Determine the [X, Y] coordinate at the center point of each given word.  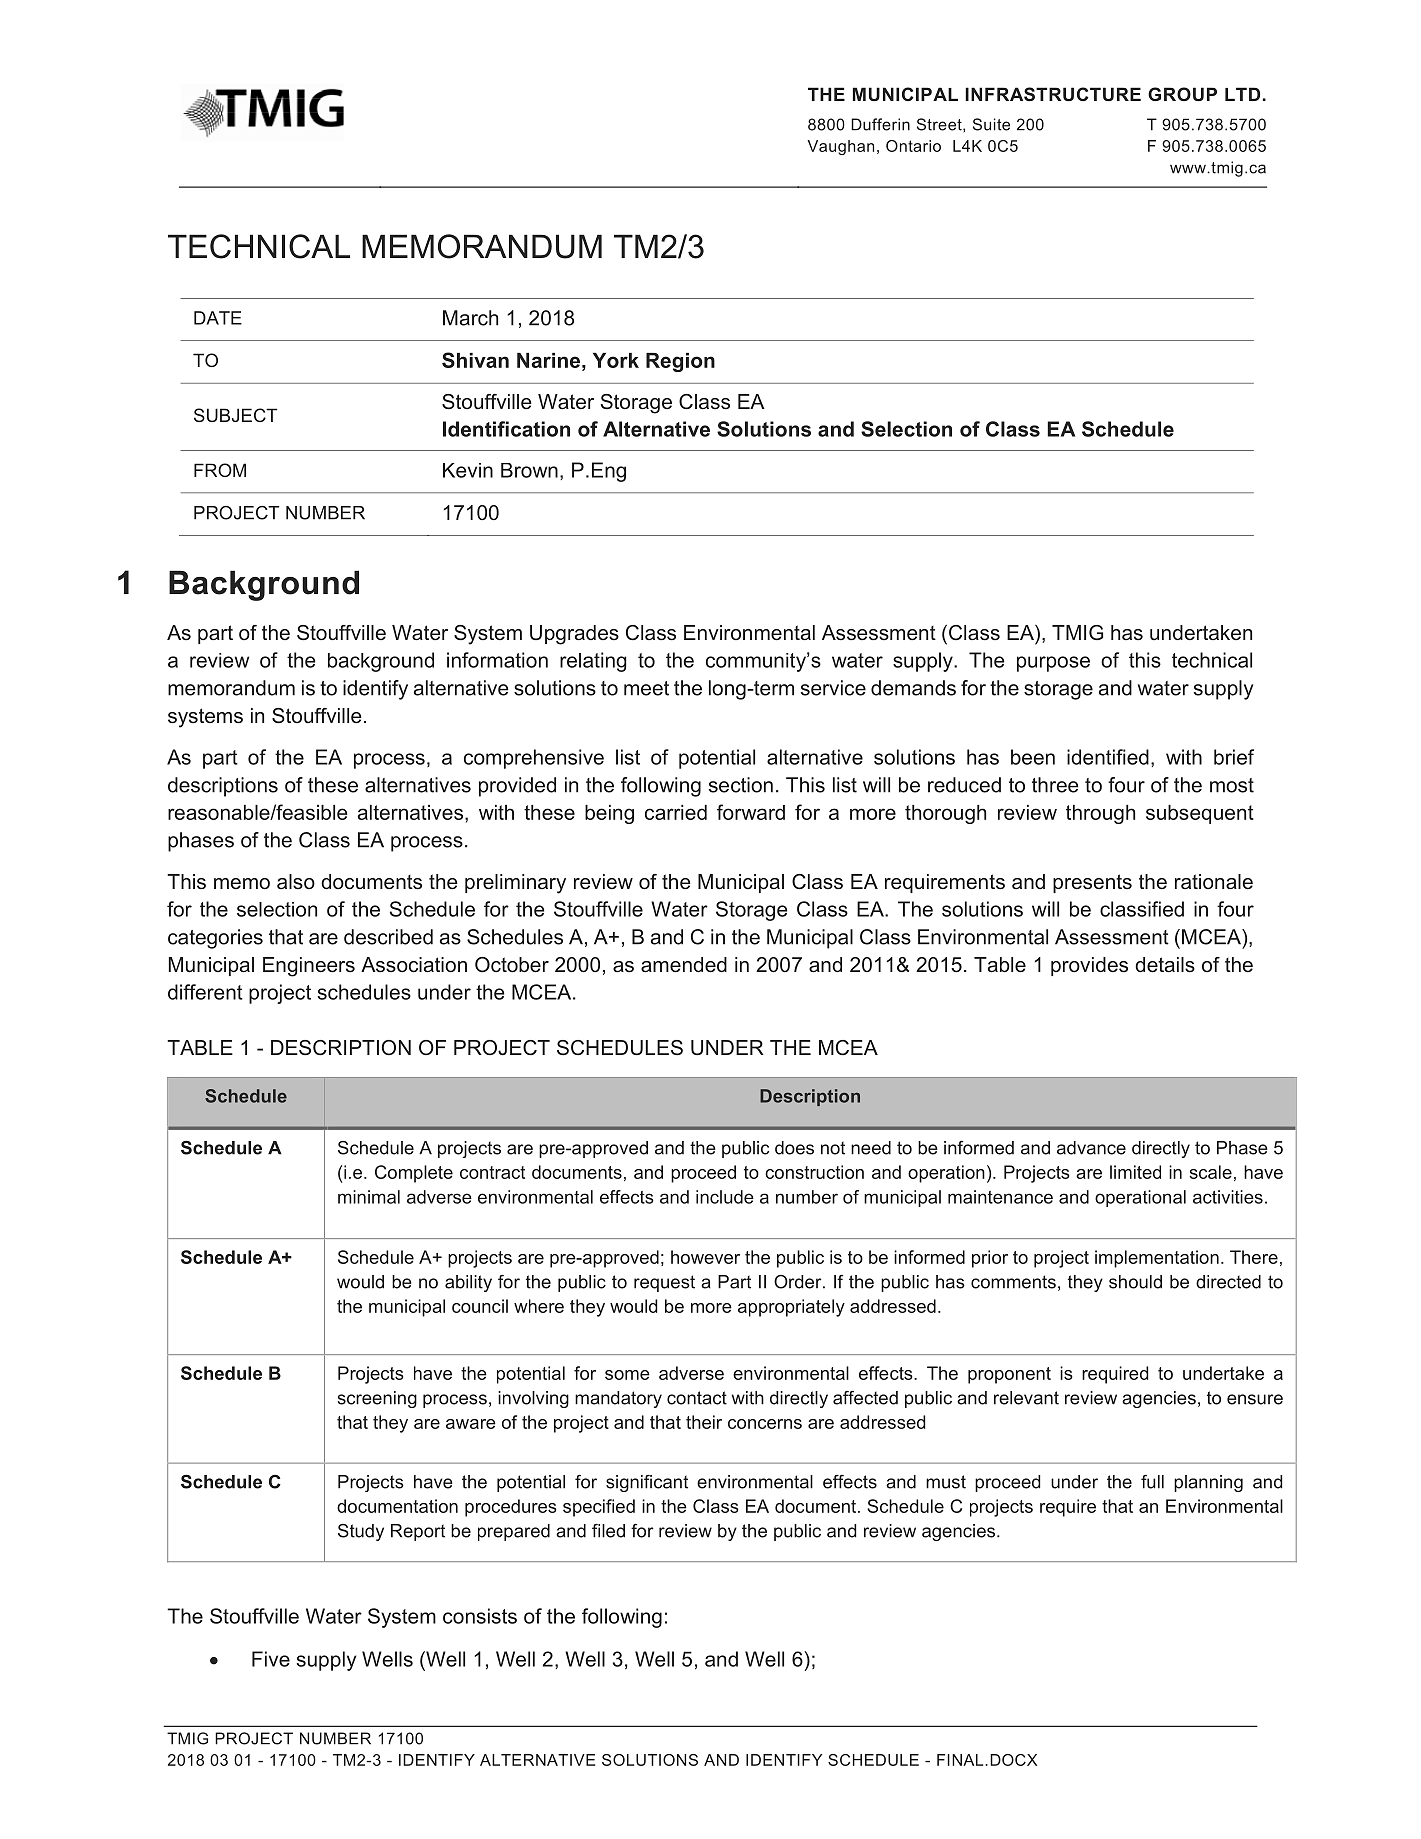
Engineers [309, 967]
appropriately [791, 1308]
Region [680, 362]
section [741, 785]
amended [684, 965]
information [497, 660]
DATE [218, 318]
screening [377, 1399]
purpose [1053, 664]
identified [1108, 757]
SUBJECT [235, 415]
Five [271, 1659]
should [1135, 1282]
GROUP [1182, 94]
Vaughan [840, 147]
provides [1089, 966]
